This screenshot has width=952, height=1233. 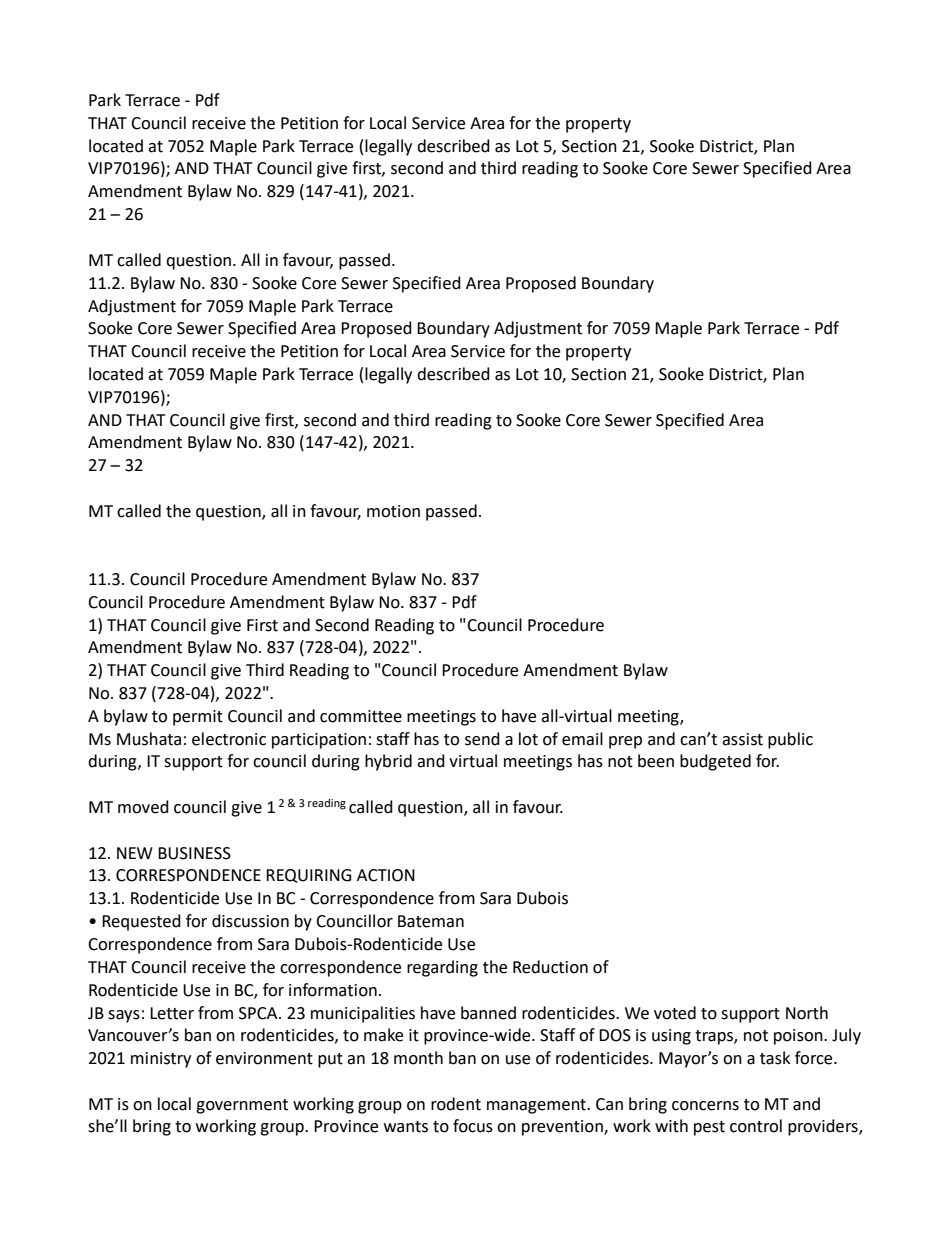 I want to click on assist, so click(x=742, y=739).
